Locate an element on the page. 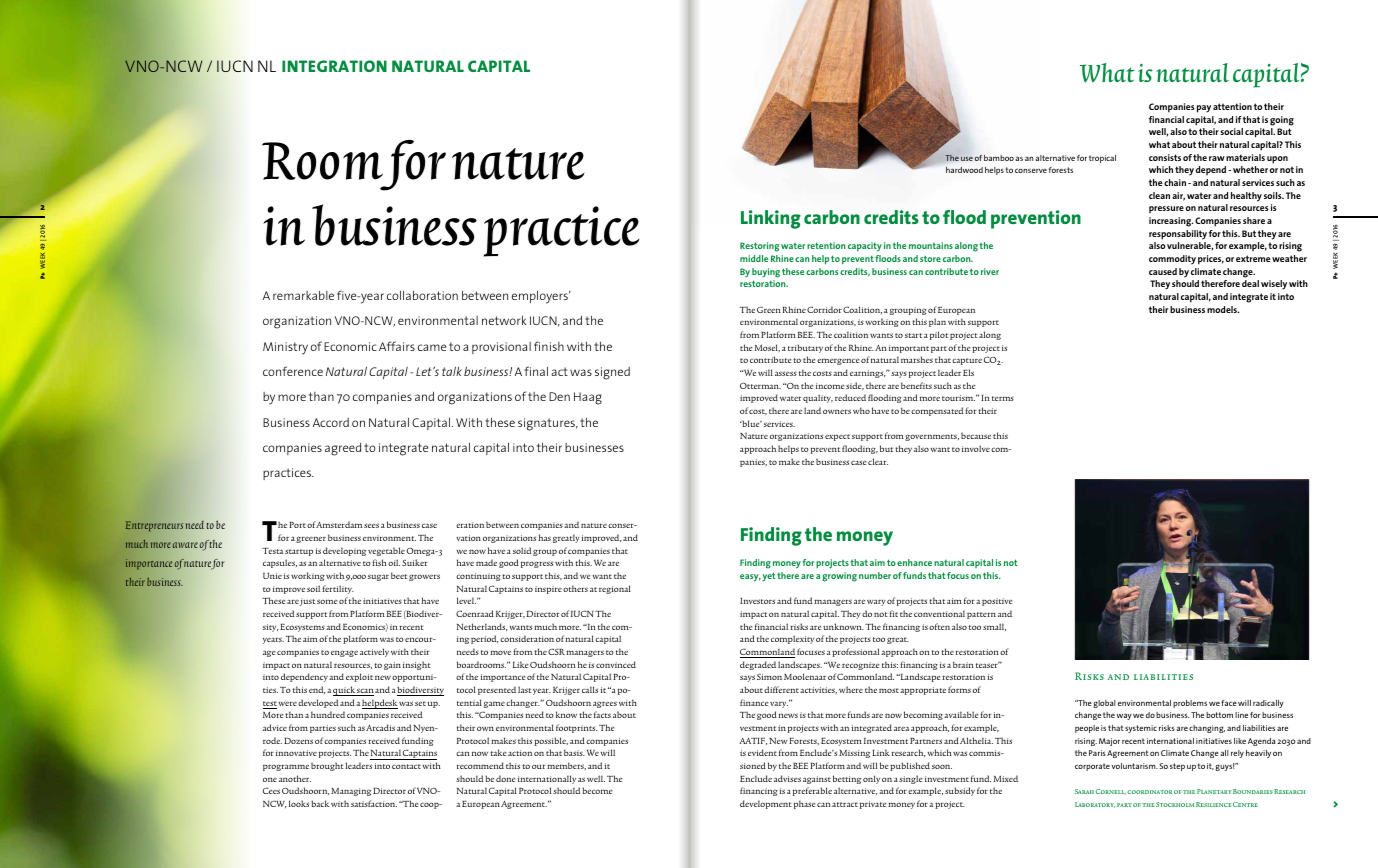  hardwood is located at coordinates (964, 170).
